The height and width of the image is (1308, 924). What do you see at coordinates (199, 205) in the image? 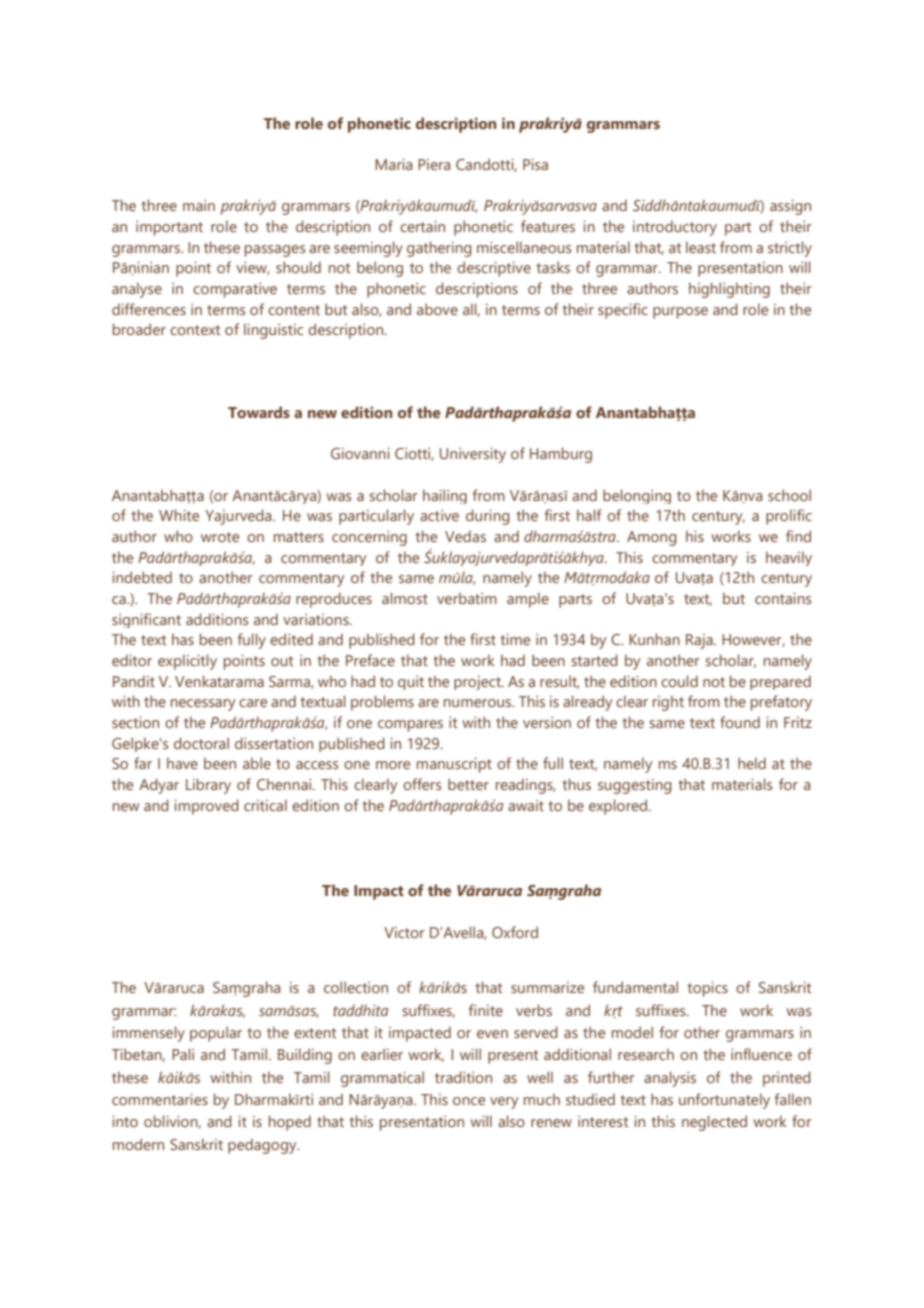
I see `main` at bounding box center [199, 205].
